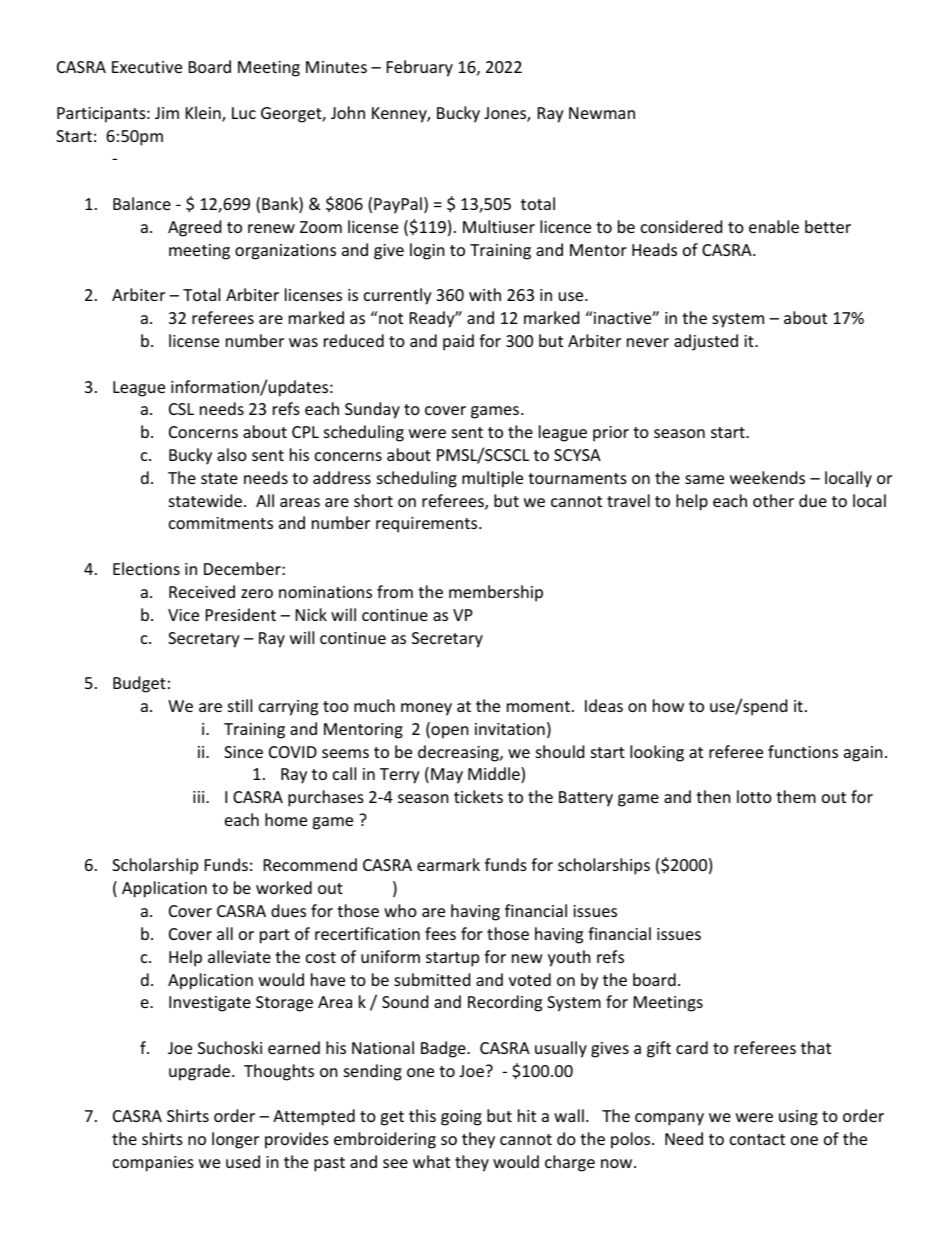  I want to click on hit, so click(527, 1115).
